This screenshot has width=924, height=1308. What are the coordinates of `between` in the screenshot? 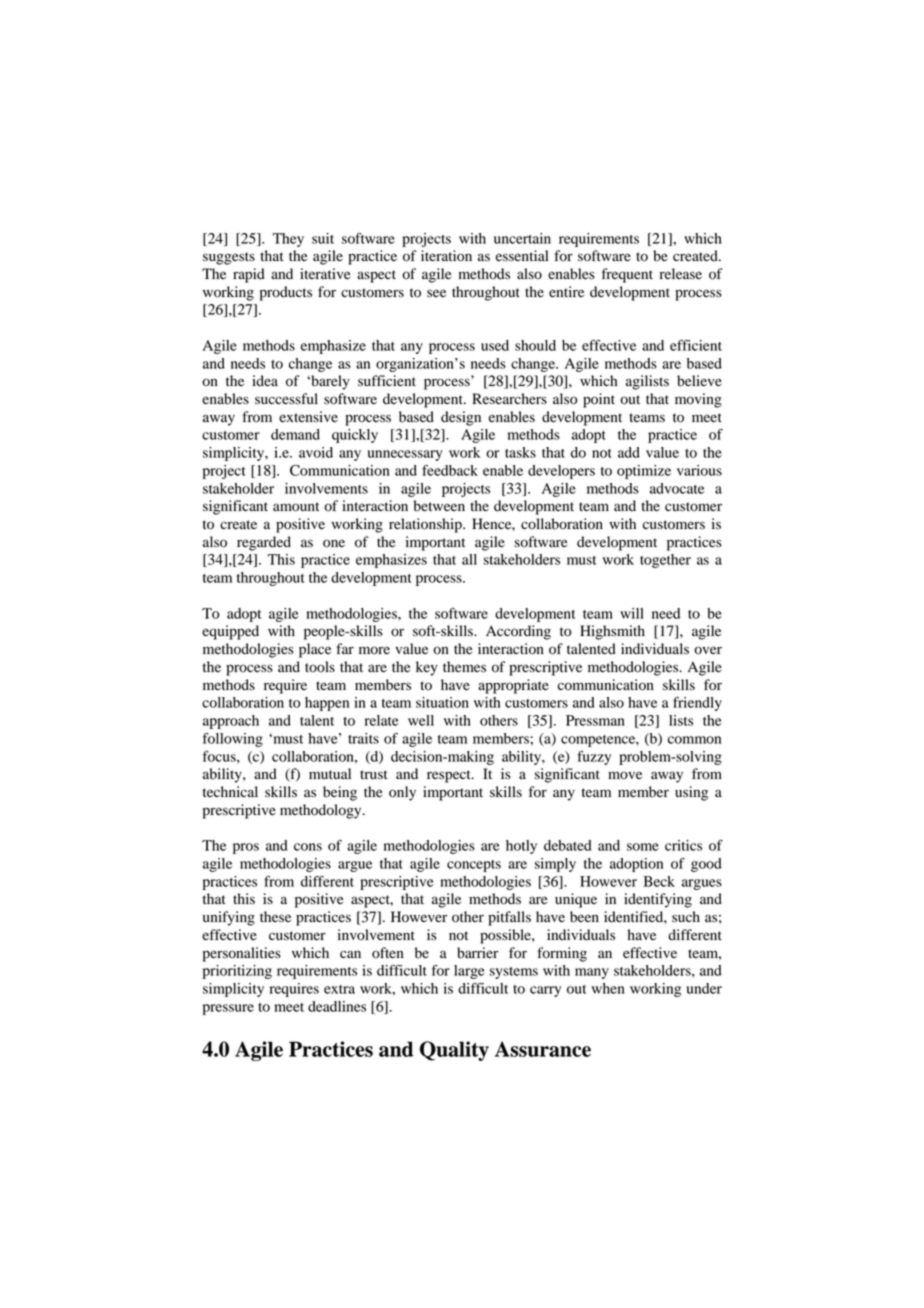 It's located at (439, 506).
